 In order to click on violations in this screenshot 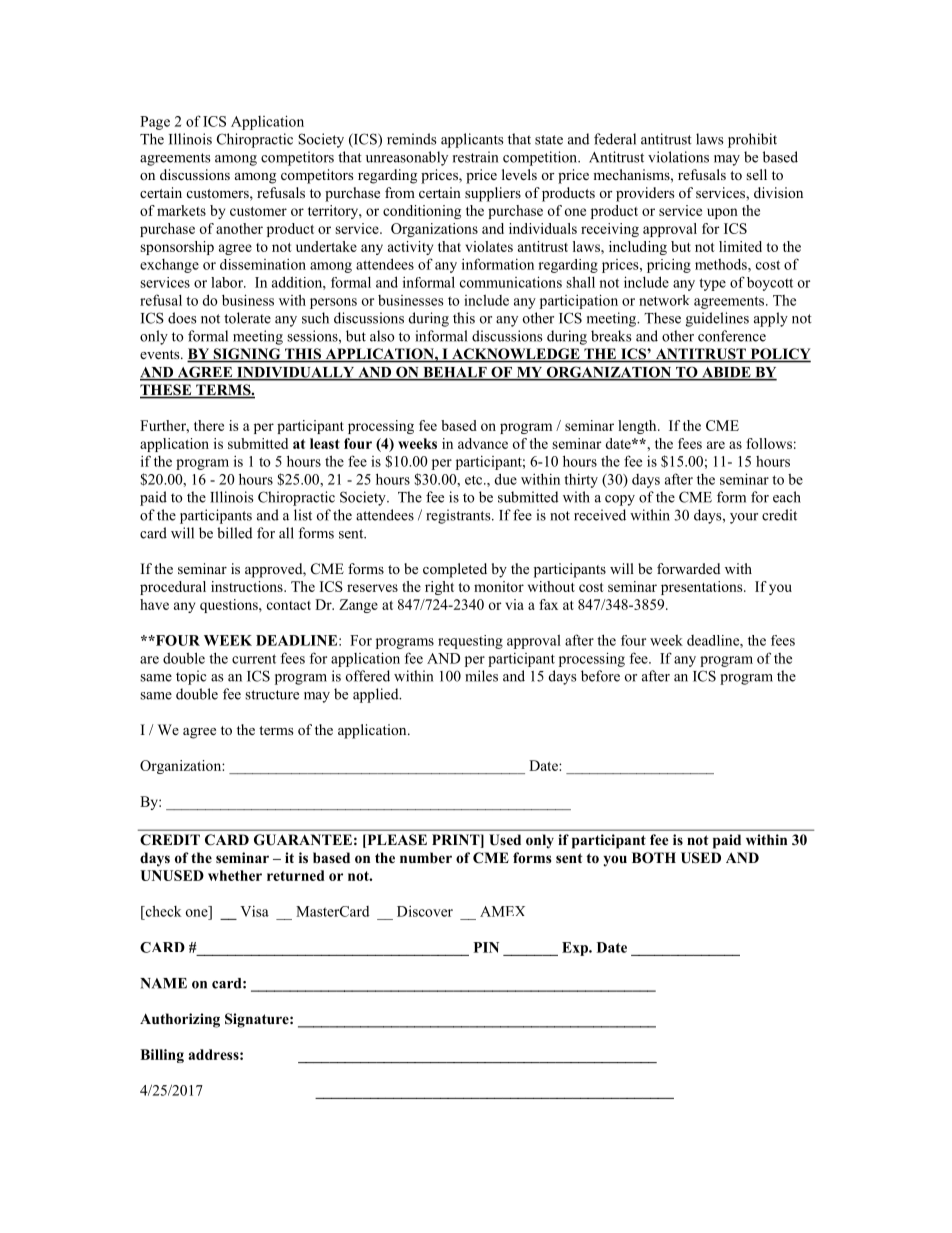, I will do `click(678, 157)`.
